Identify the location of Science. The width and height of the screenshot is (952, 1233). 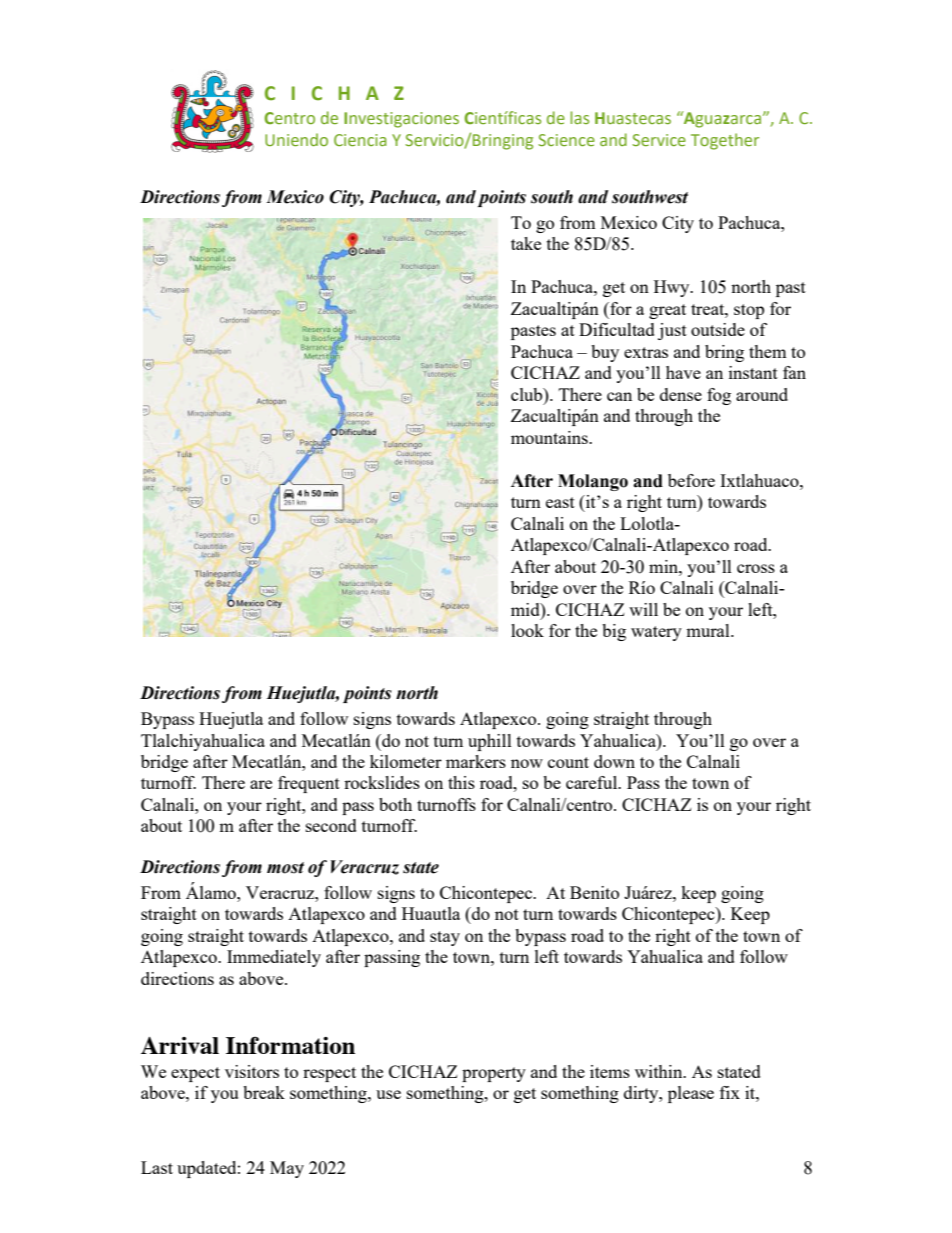
(566, 140).
